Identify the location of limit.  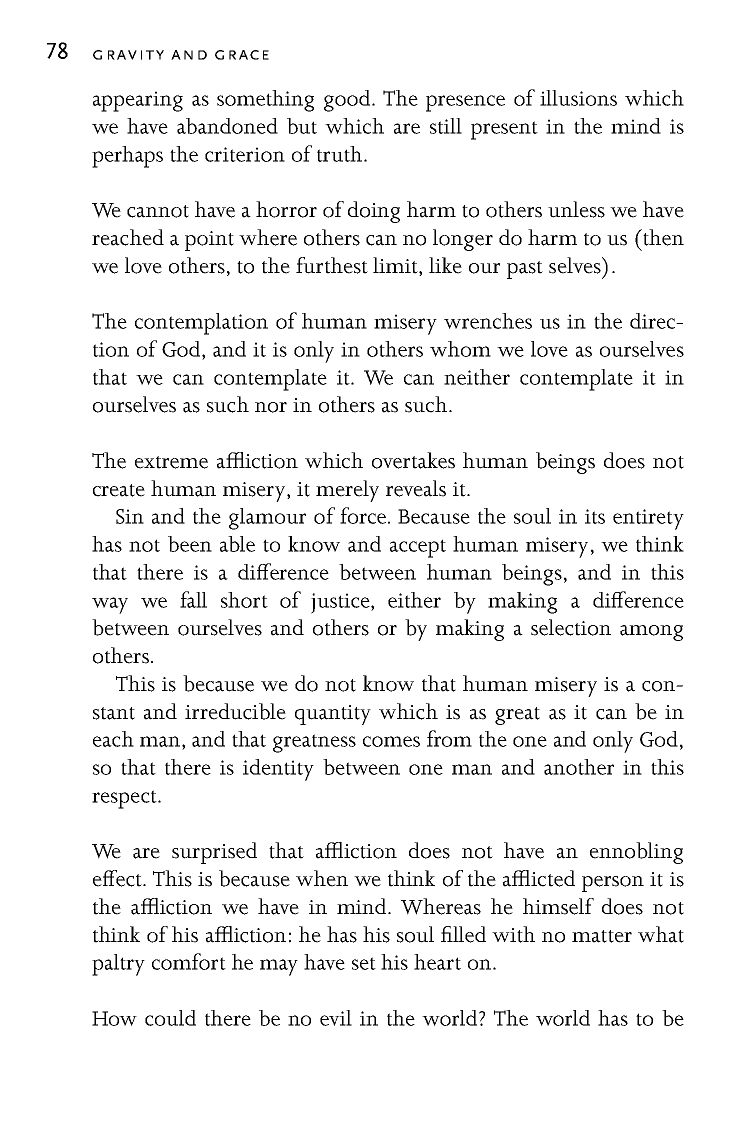
(396, 266).
